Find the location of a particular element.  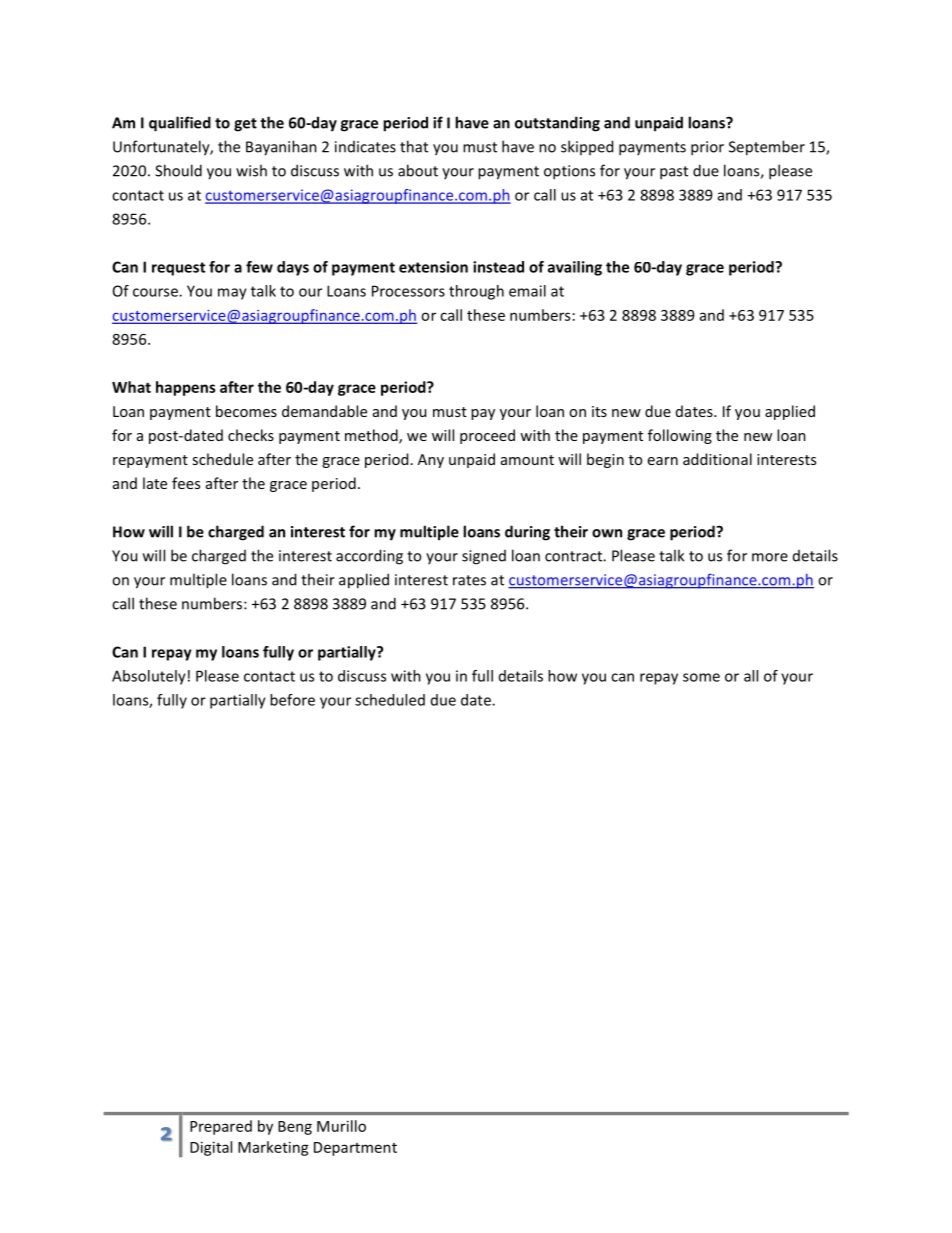

prior is located at coordinates (707, 148).
